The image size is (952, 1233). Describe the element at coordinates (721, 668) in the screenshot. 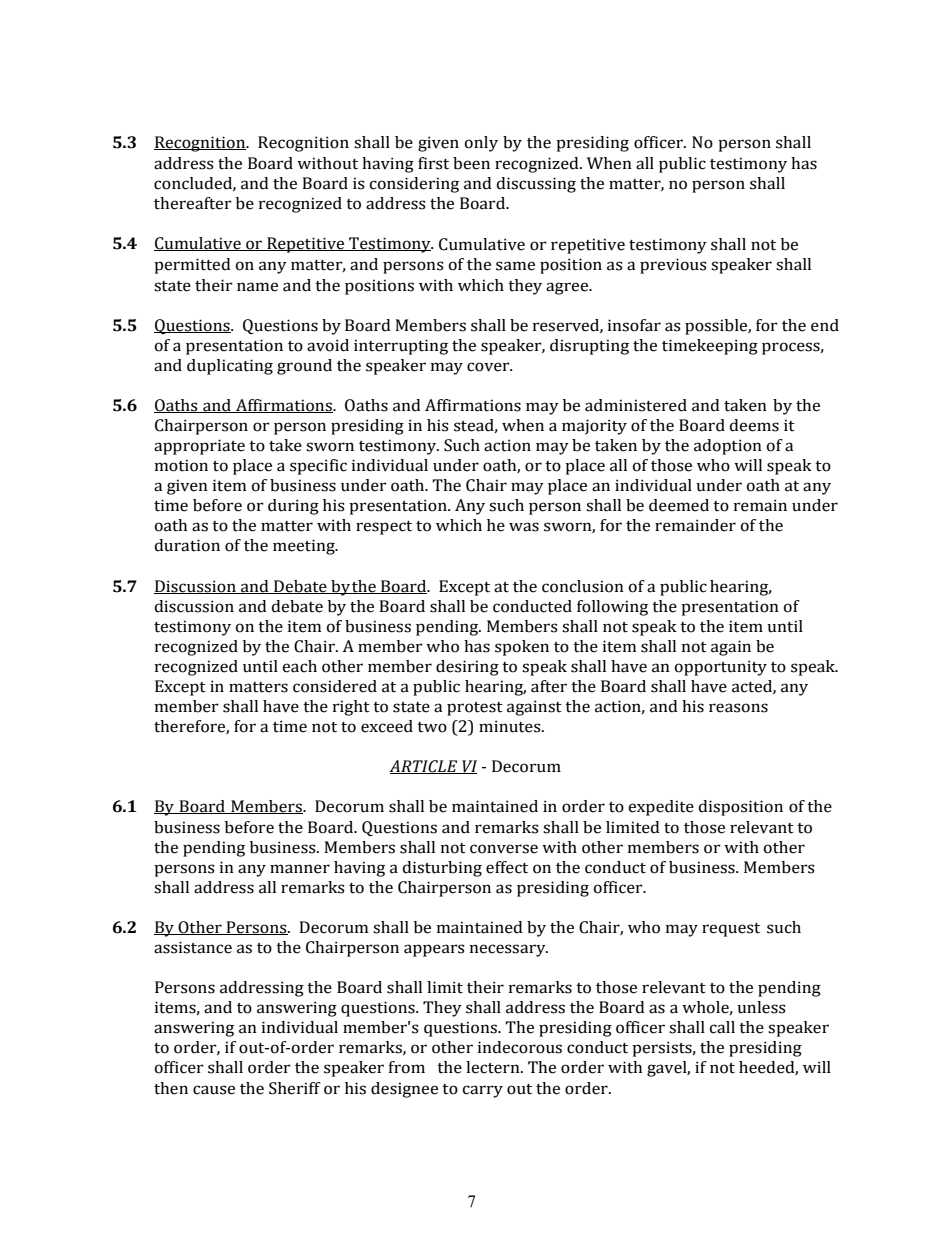

I see `opportunity` at that location.
